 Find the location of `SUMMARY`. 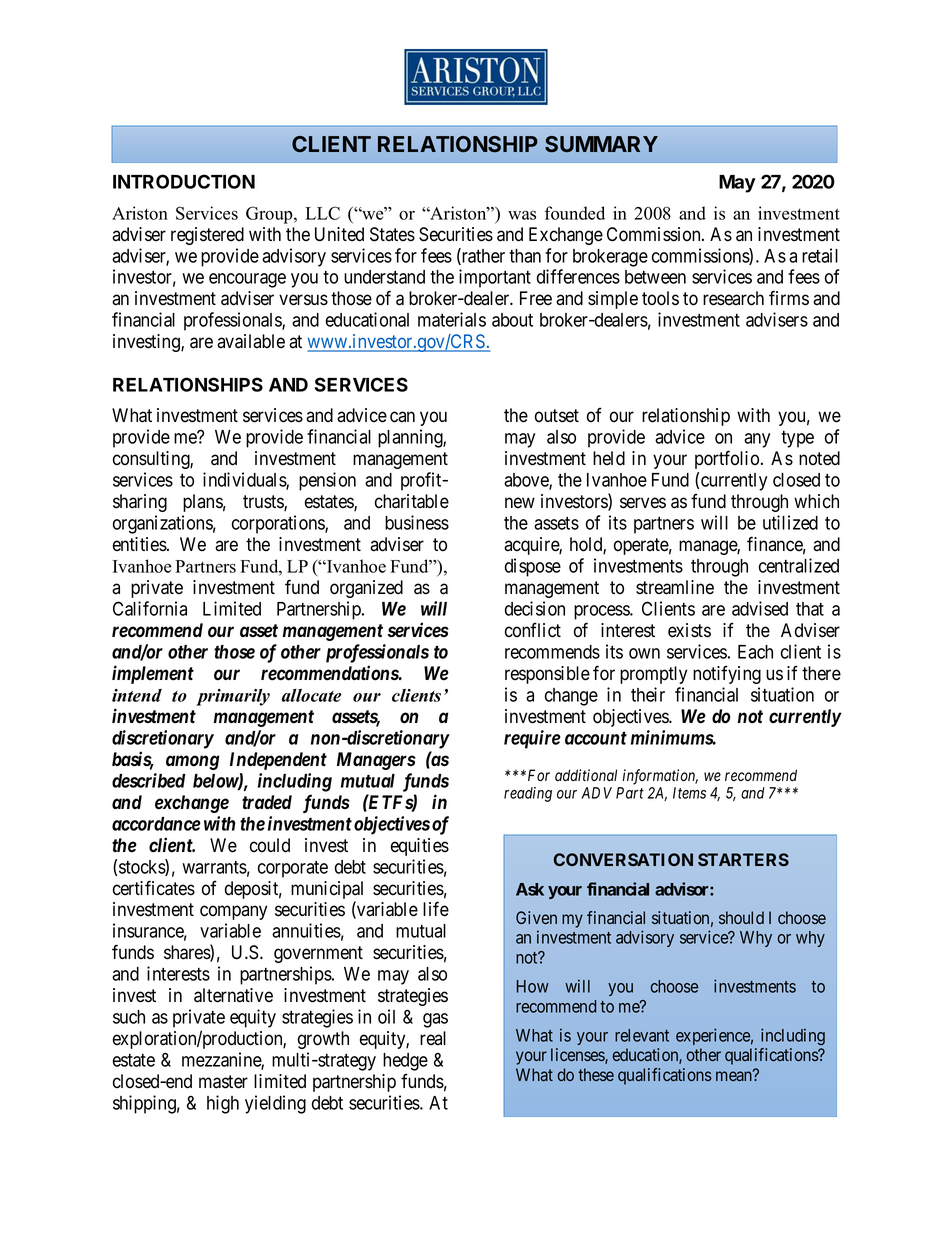

SUMMARY is located at coordinates (601, 144).
